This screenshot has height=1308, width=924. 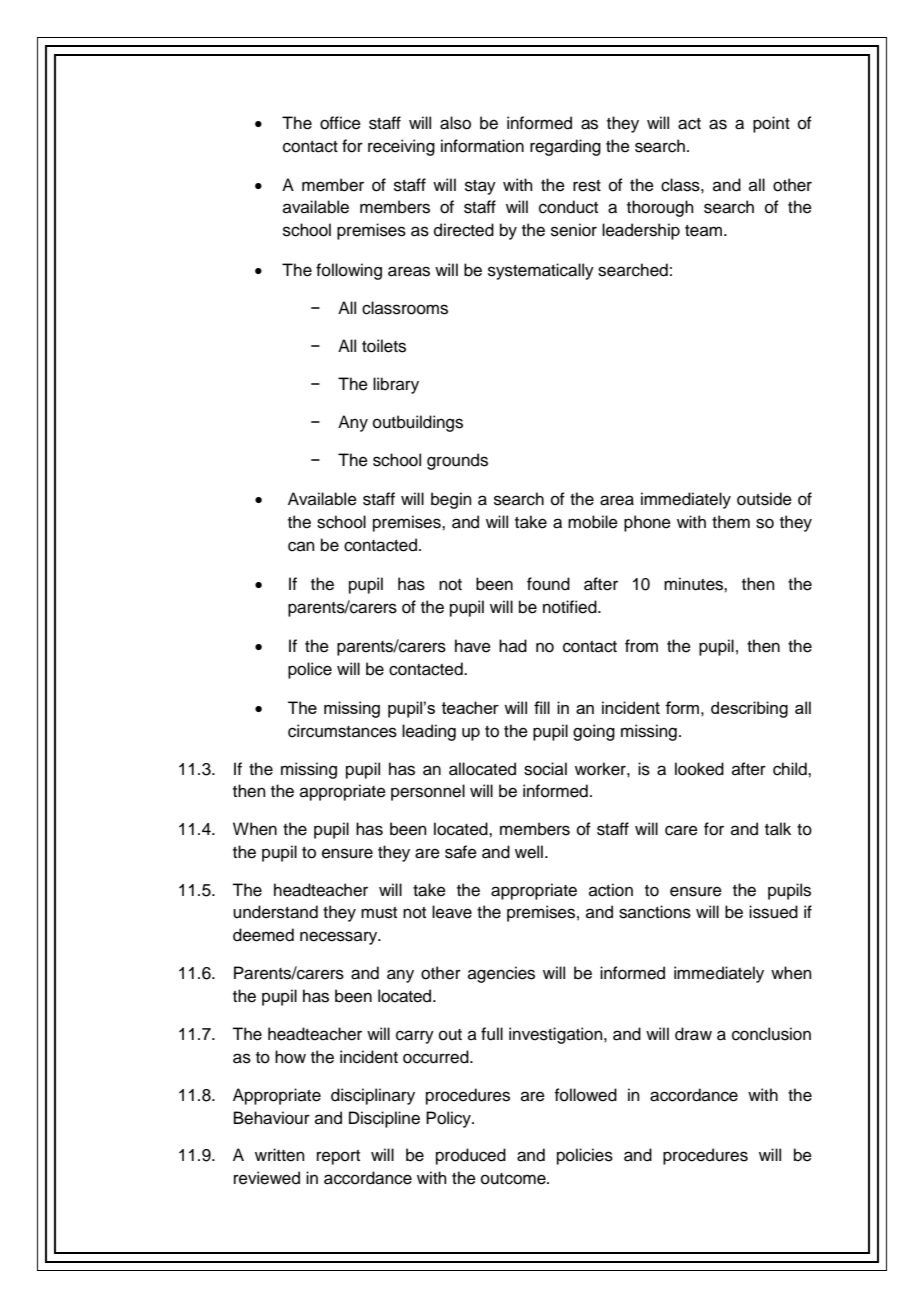 What do you see at coordinates (513, 646) in the screenshot?
I see `had` at bounding box center [513, 646].
